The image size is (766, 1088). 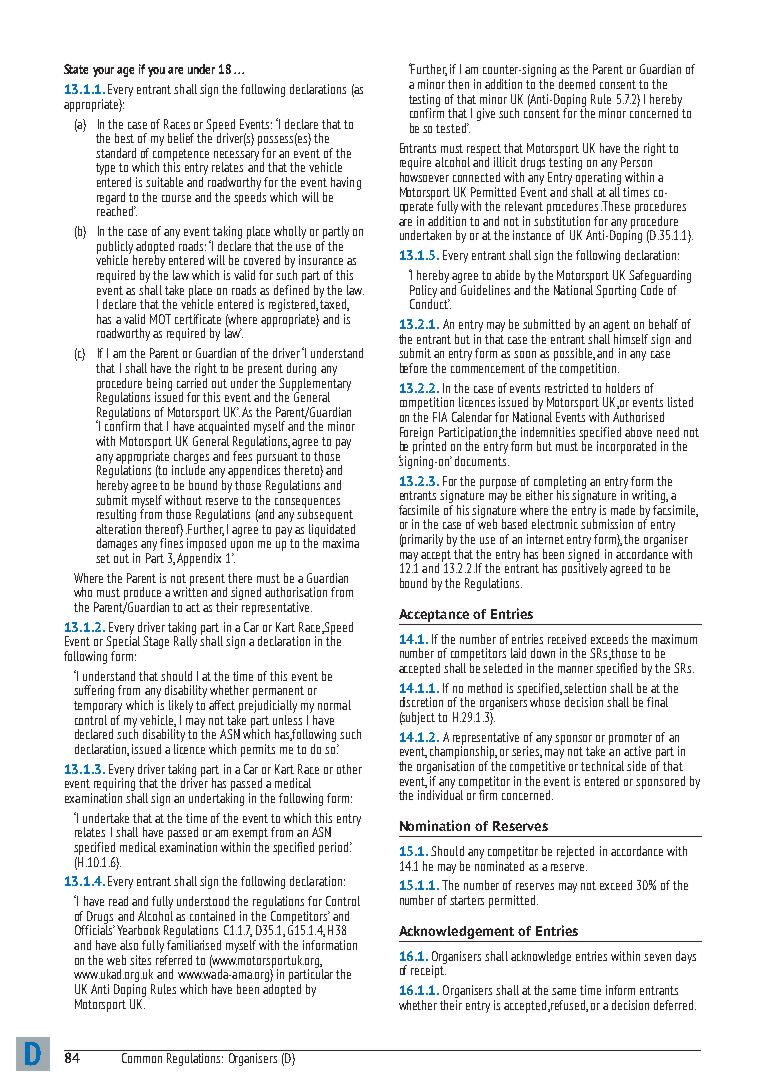 I want to click on best, so click(x=124, y=138).
